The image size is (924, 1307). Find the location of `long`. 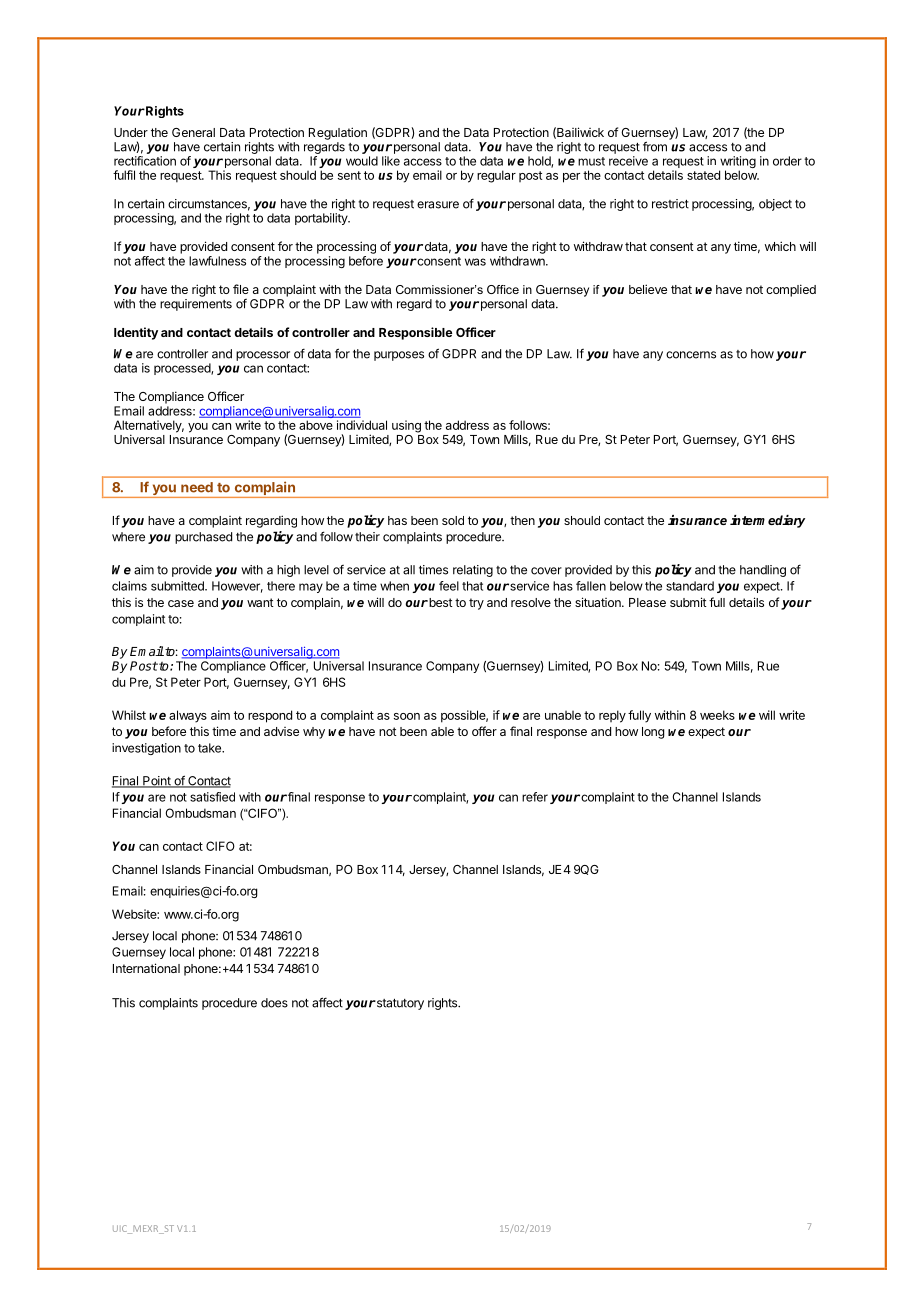

long is located at coordinates (653, 733).
